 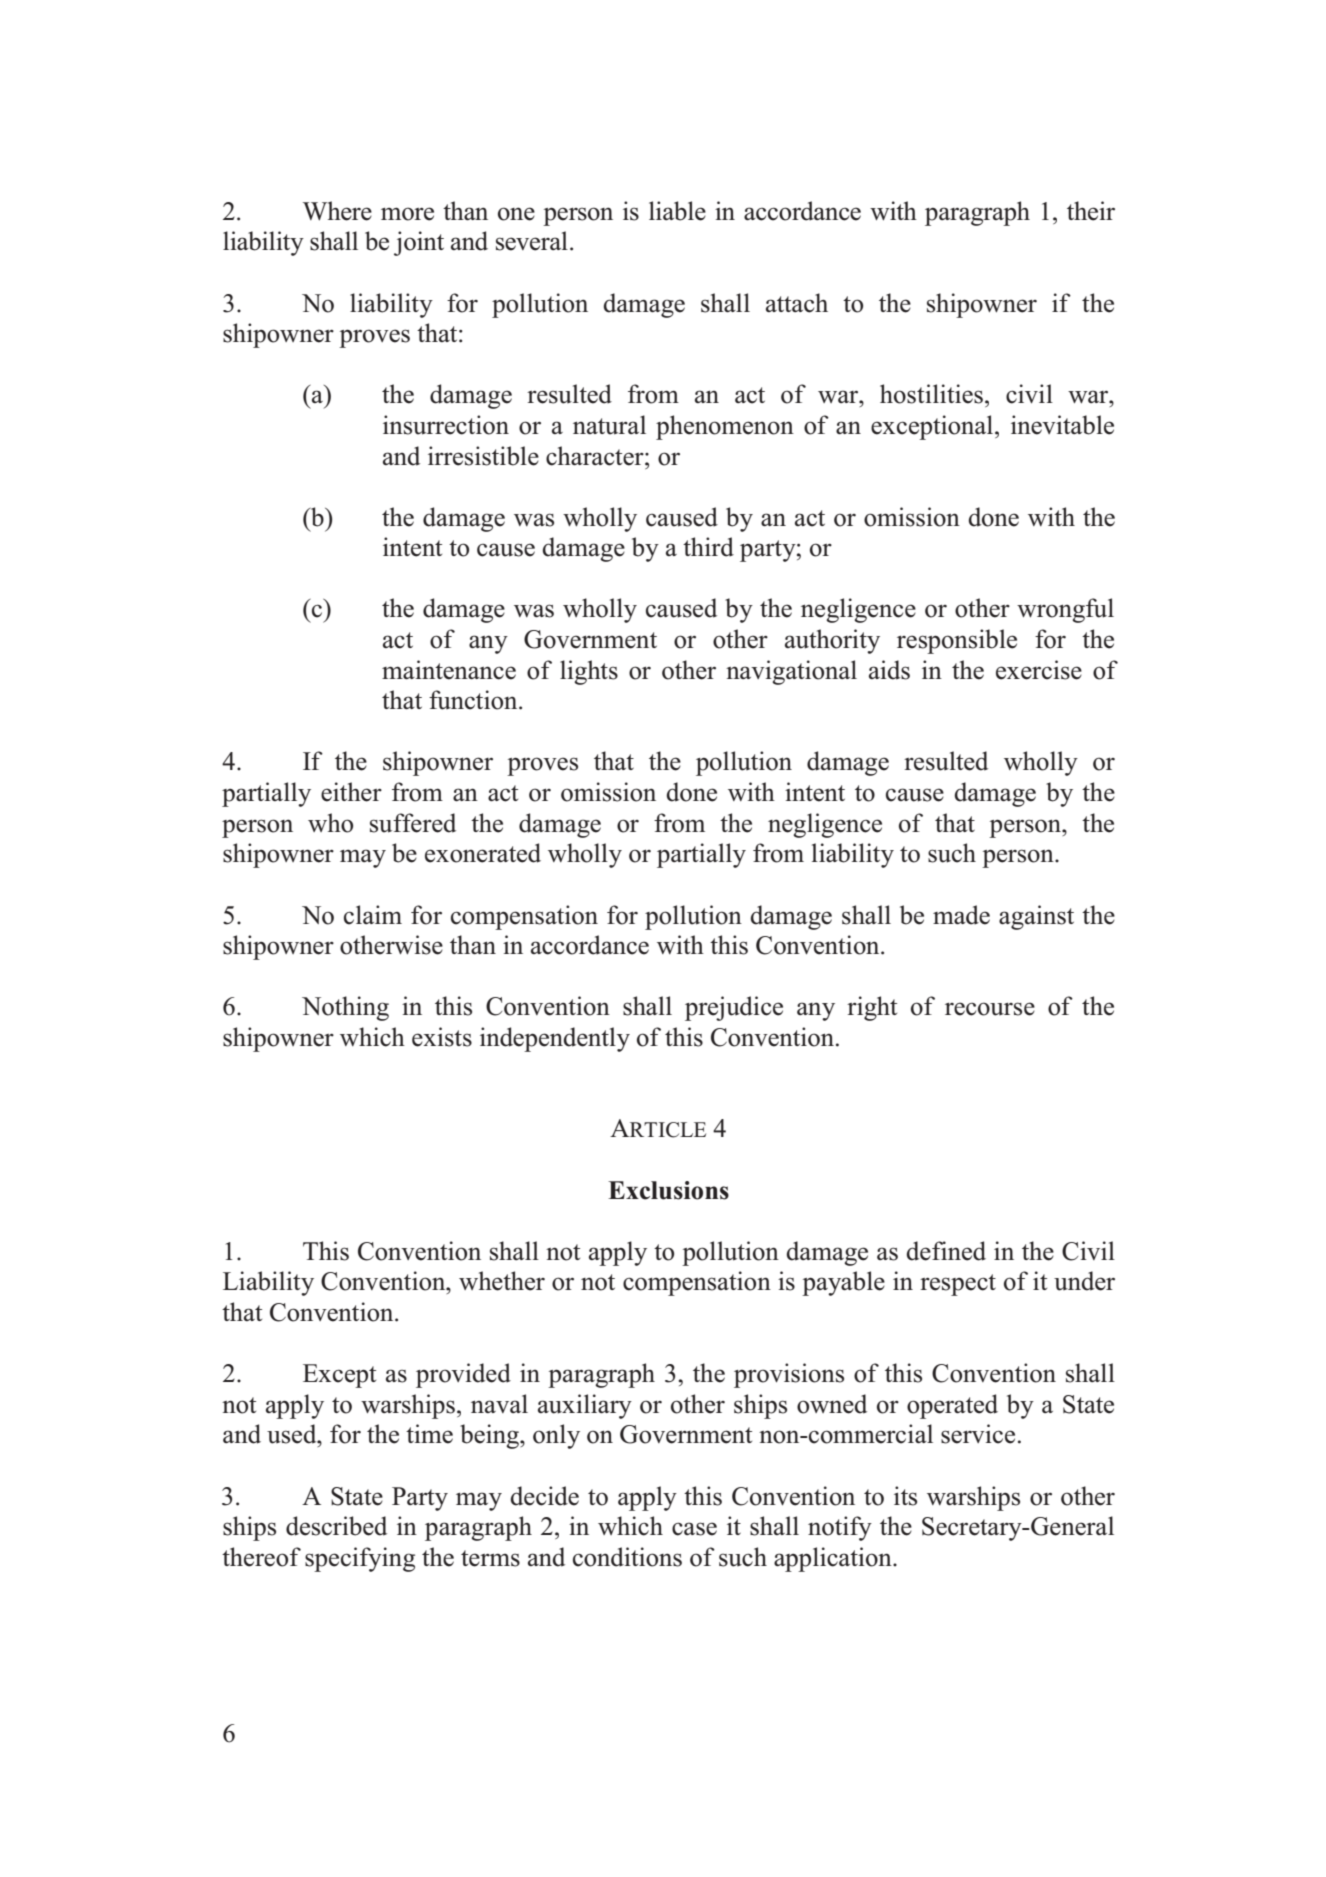 What do you see at coordinates (373, 915) in the document?
I see `claim` at bounding box center [373, 915].
